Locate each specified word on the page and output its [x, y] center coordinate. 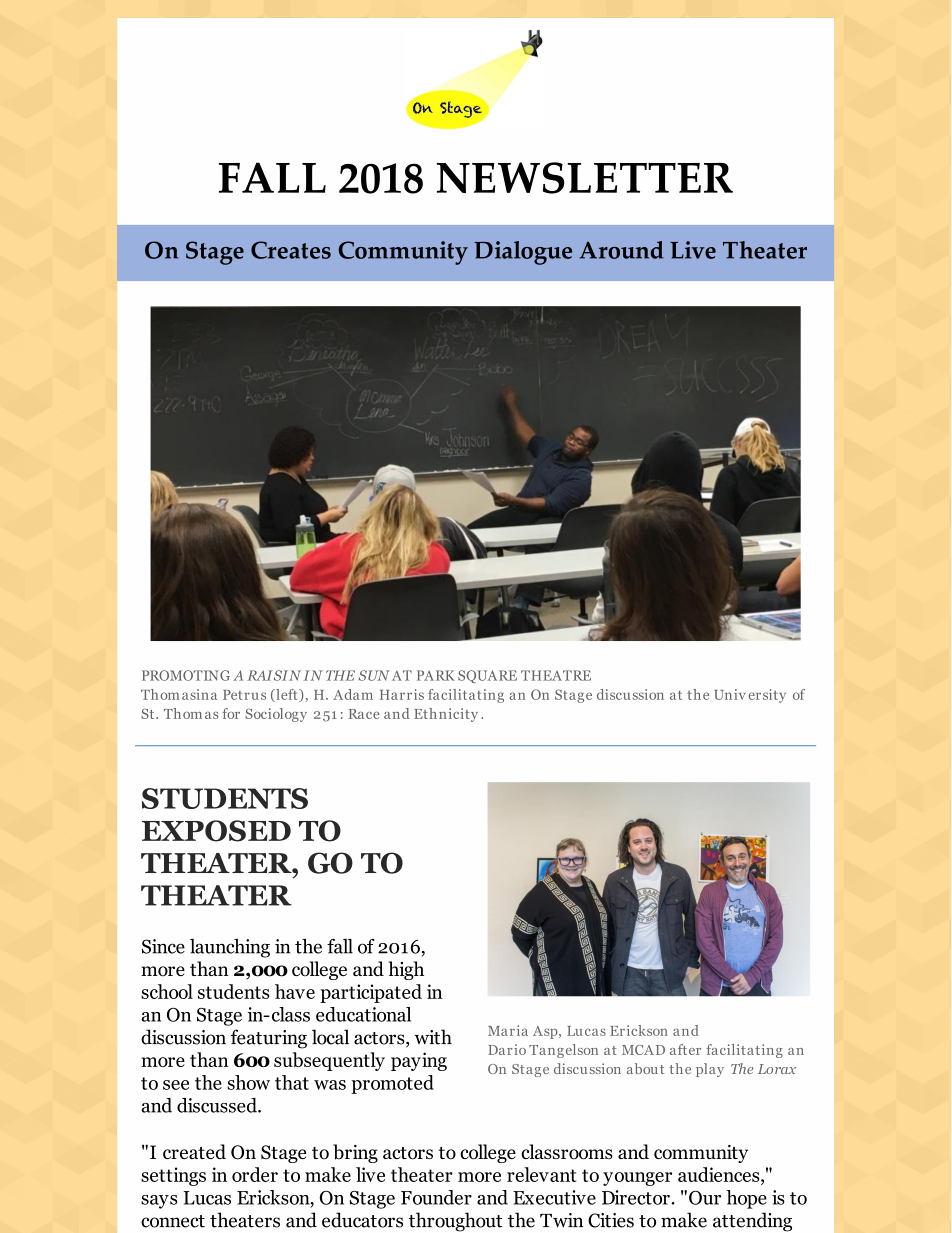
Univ [730, 694]
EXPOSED [216, 831]
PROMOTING [186, 675]
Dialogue [523, 253]
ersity [767, 696]
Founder [436, 1197]
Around [621, 250]
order [255, 1174]
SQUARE [487, 676]
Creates [291, 250]
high [406, 970]
